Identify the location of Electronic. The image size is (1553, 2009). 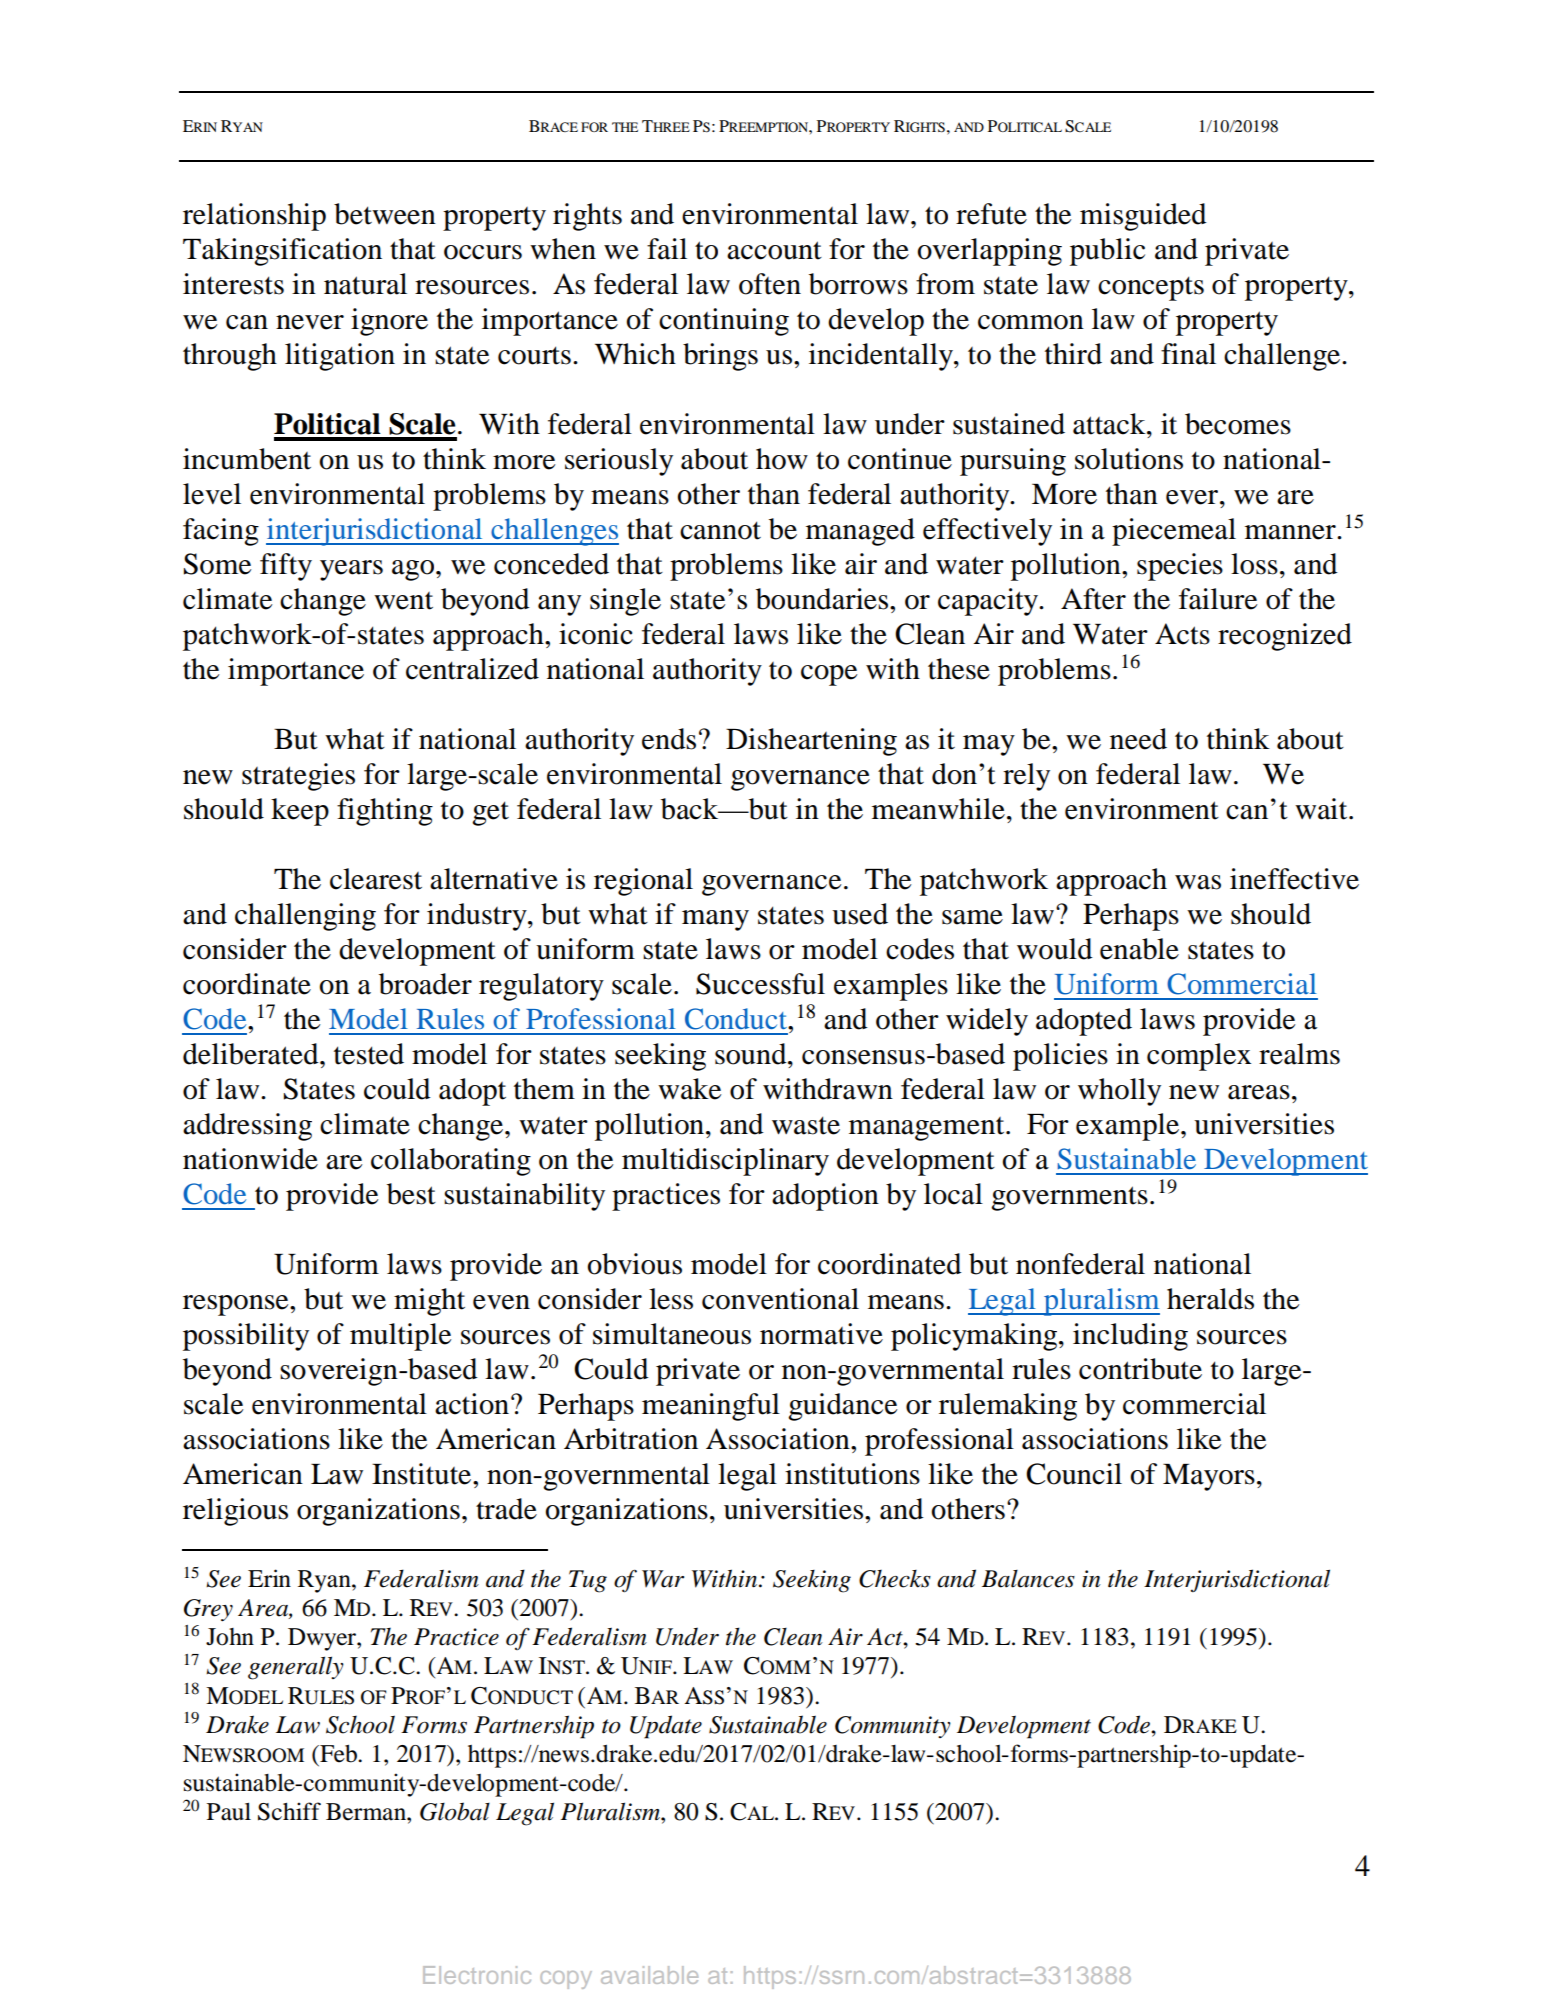
(477, 1975).
